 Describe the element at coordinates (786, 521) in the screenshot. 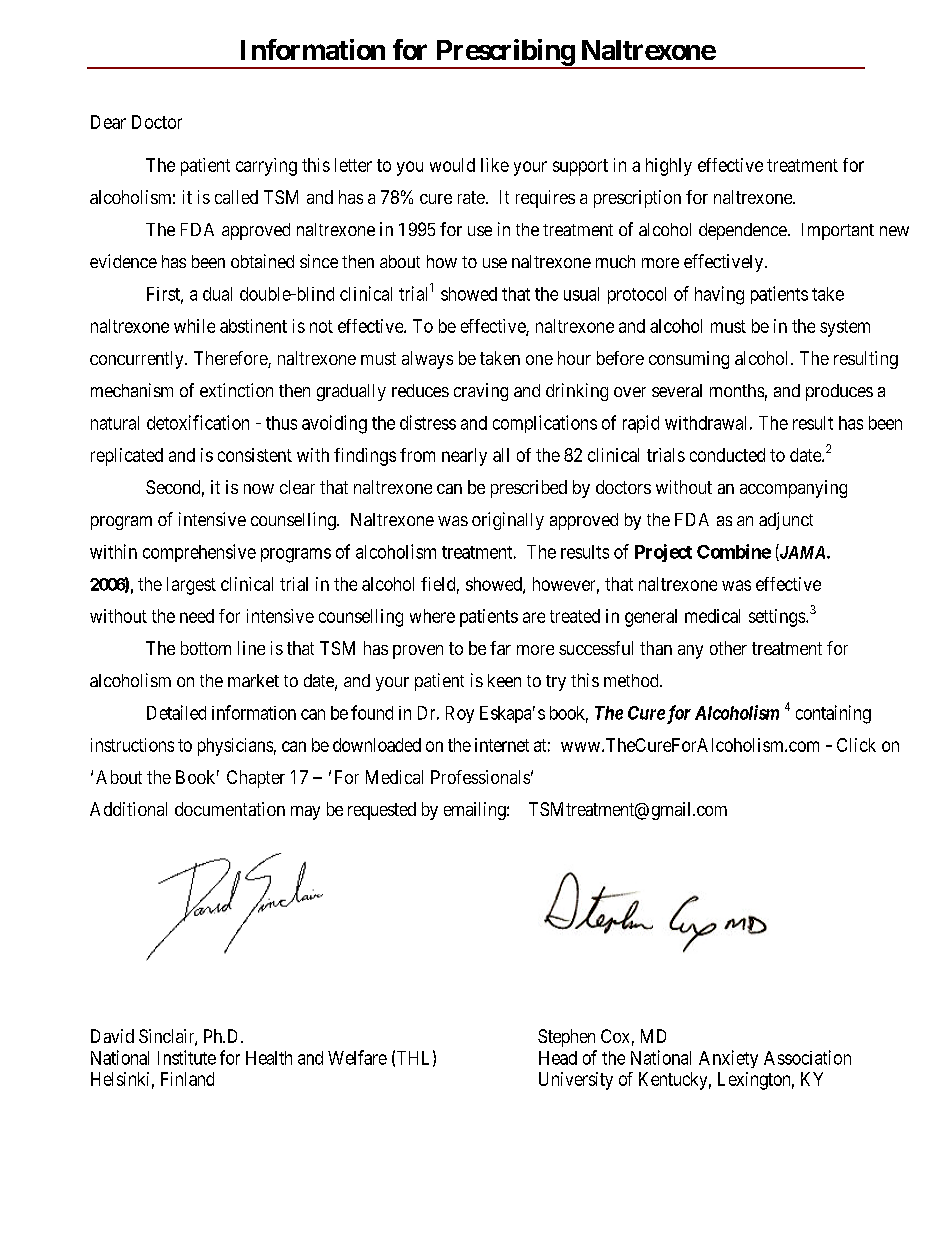

I see `adjunct` at that location.
